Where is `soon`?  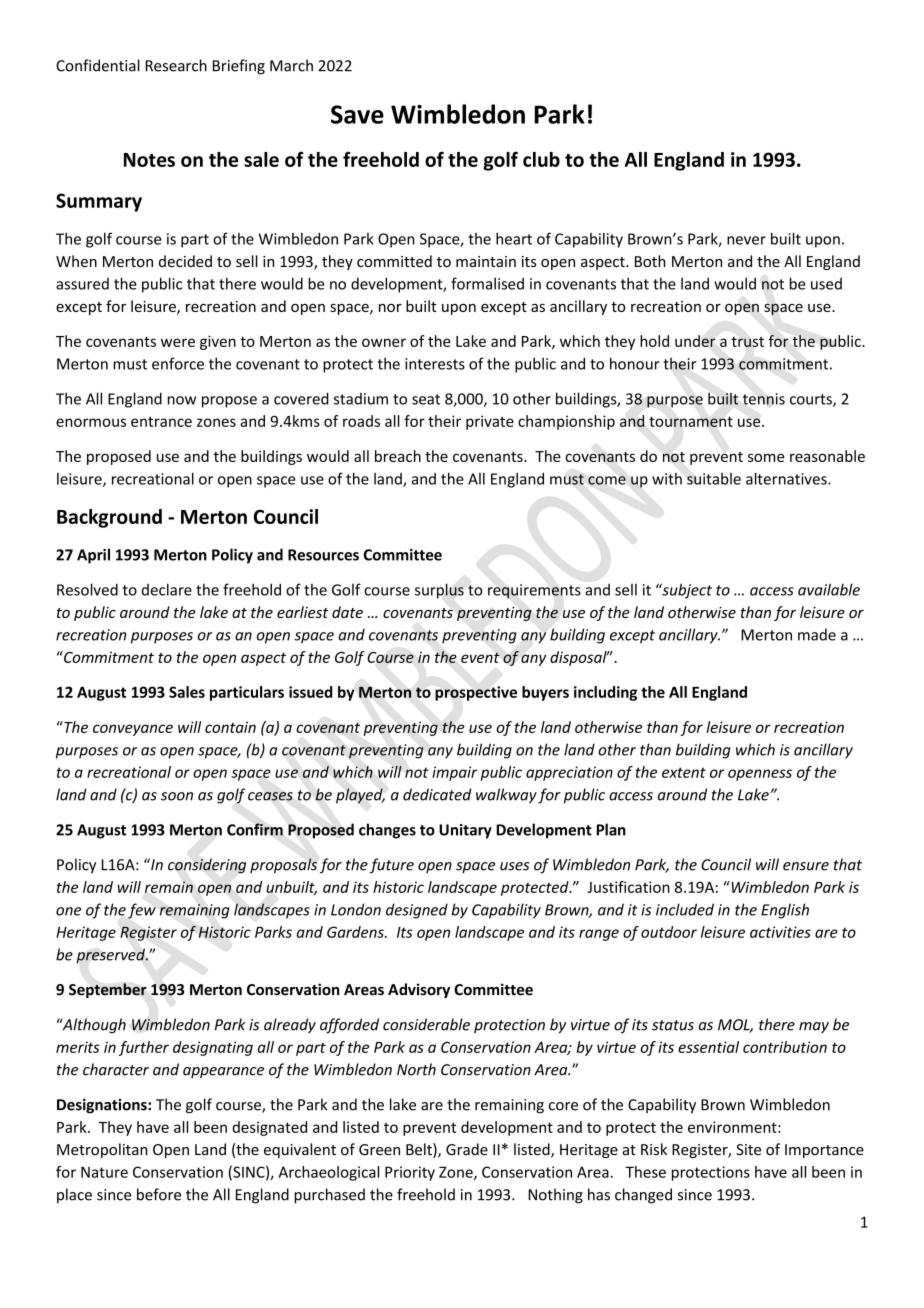 soon is located at coordinates (177, 796).
